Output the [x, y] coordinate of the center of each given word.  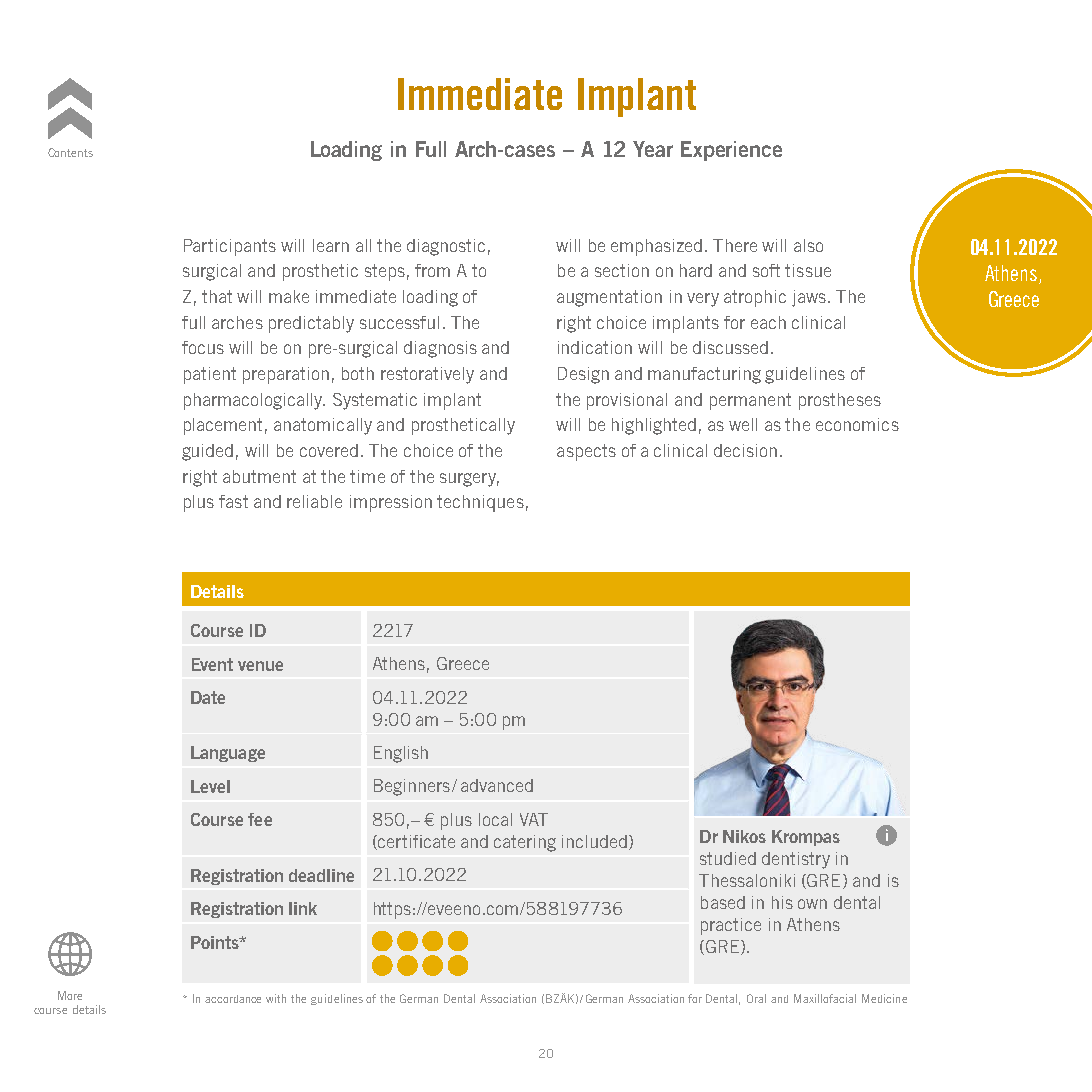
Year [653, 149]
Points [216, 942]
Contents [70, 152]
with [276, 998]
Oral [756, 998]
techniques [480, 503]
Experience [731, 151]
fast [233, 501]
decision [745, 450]
